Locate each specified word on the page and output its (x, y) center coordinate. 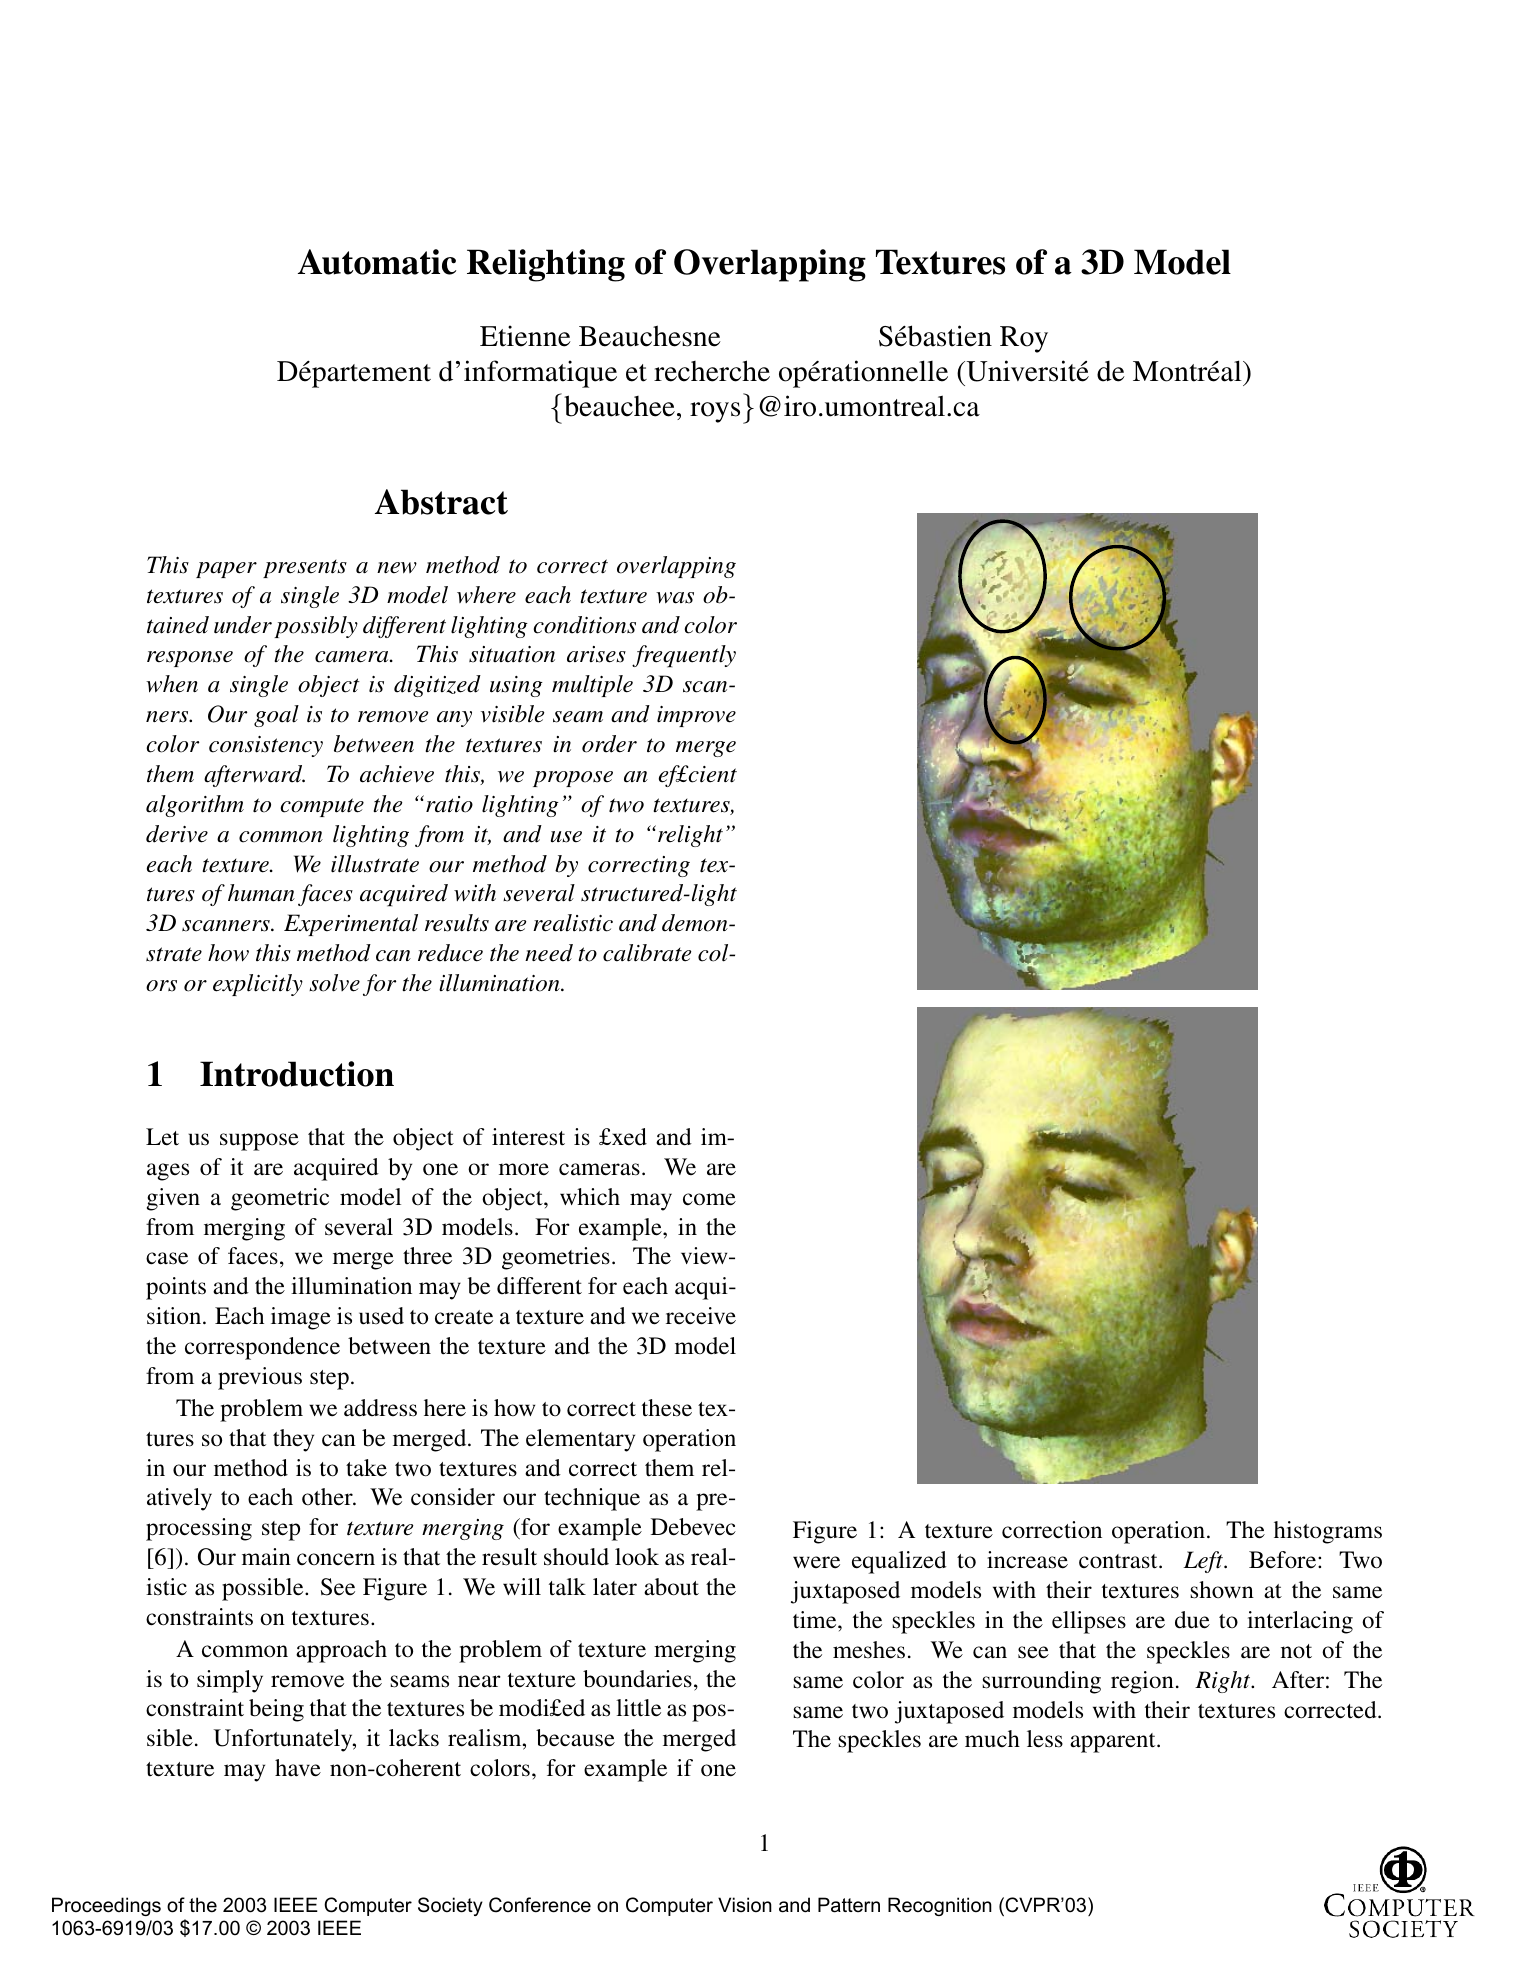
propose (573, 779)
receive (701, 1316)
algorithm (195, 806)
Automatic (377, 262)
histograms (1328, 1532)
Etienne (525, 336)
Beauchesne (650, 336)
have (298, 1768)
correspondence (262, 1348)
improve (696, 716)
